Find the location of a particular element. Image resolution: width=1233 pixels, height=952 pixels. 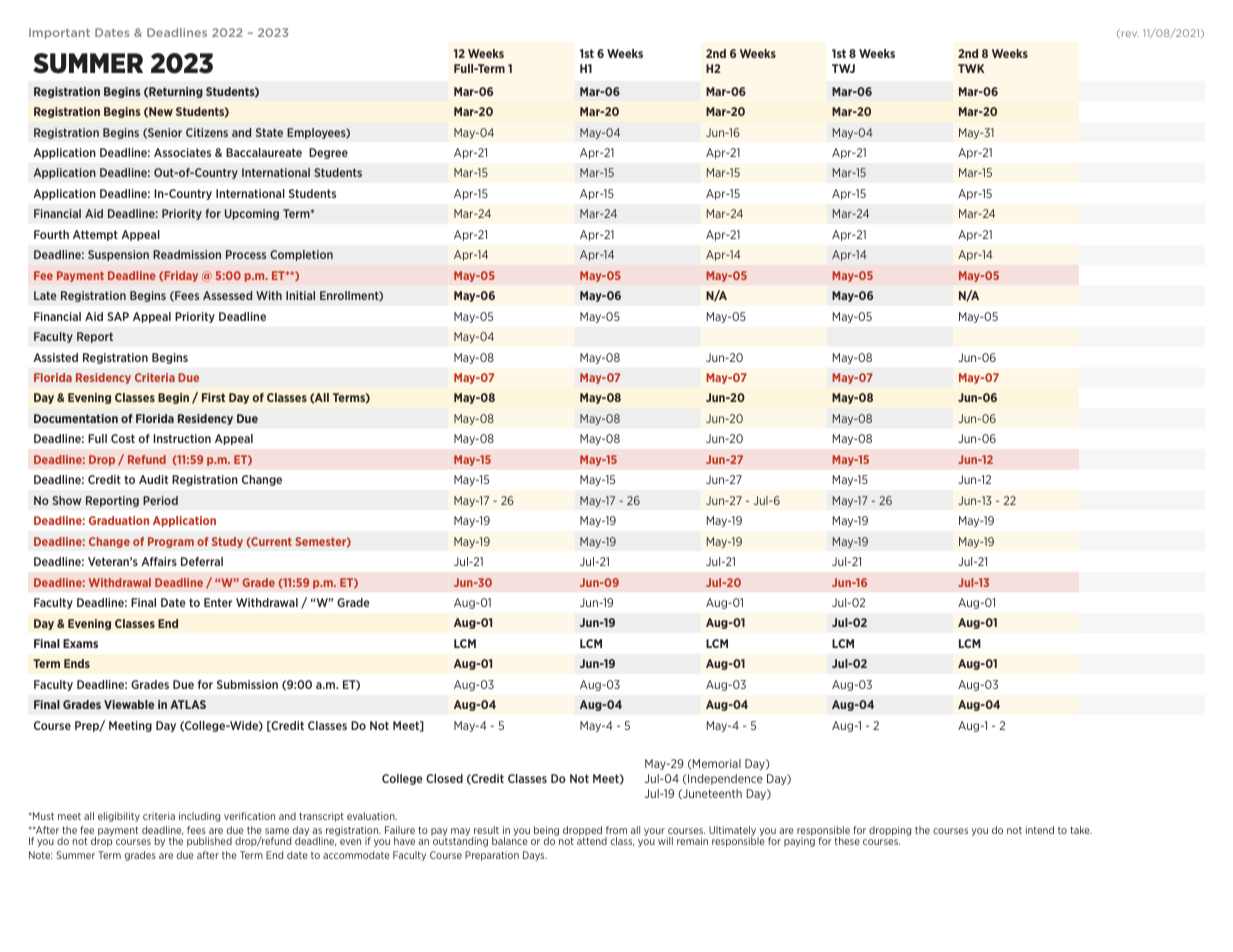

SAP is located at coordinates (118, 316).
